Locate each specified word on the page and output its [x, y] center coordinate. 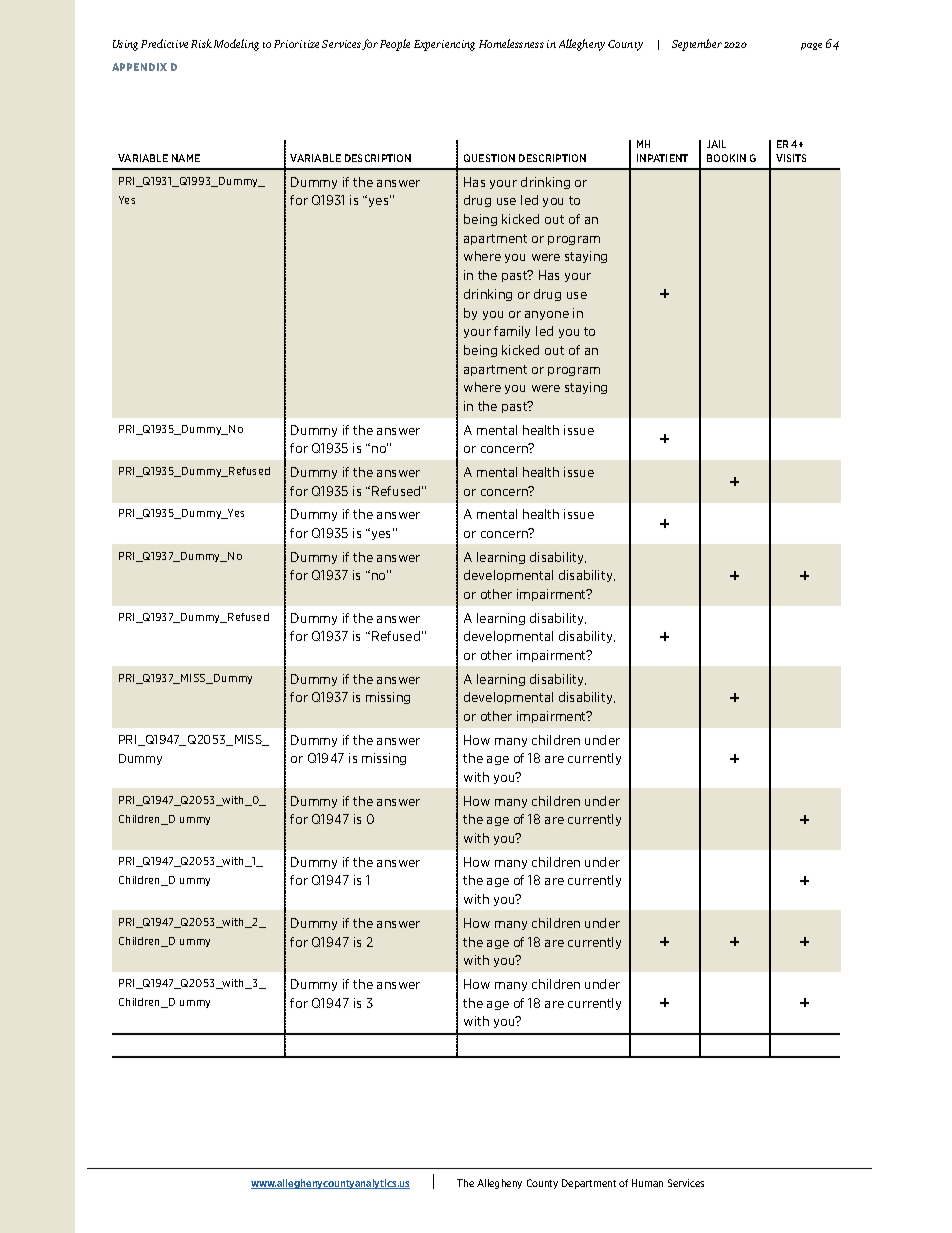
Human [647, 1183]
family [512, 332]
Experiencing [444, 45]
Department [589, 1184]
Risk [201, 43]
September [697, 45]
